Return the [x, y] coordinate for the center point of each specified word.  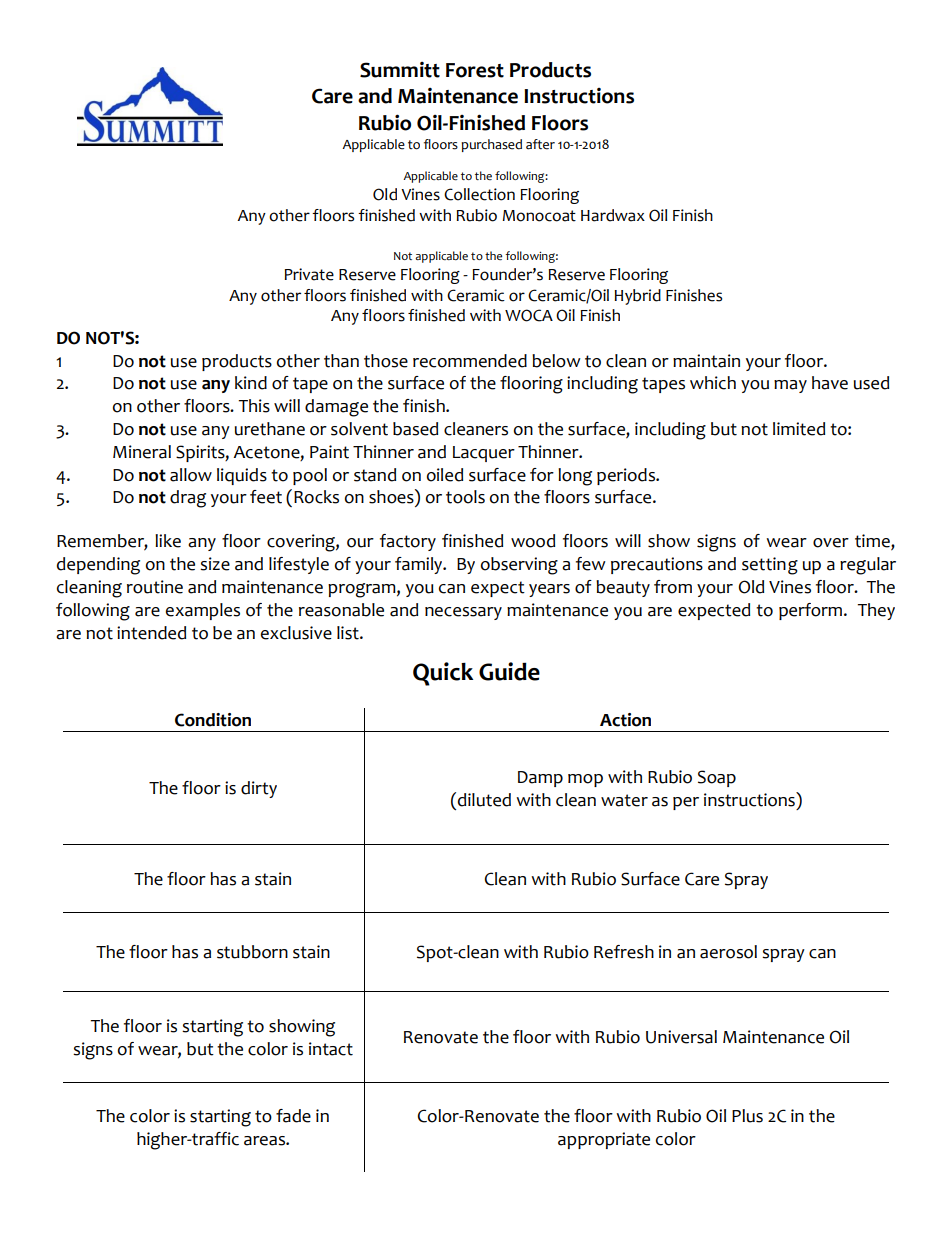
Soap [717, 778]
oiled [445, 475]
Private [309, 274]
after [540, 144]
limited [799, 429]
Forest [475, 70]
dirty [259, 789]
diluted [484, 800]
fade [293, 1116]
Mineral [142, 452]
